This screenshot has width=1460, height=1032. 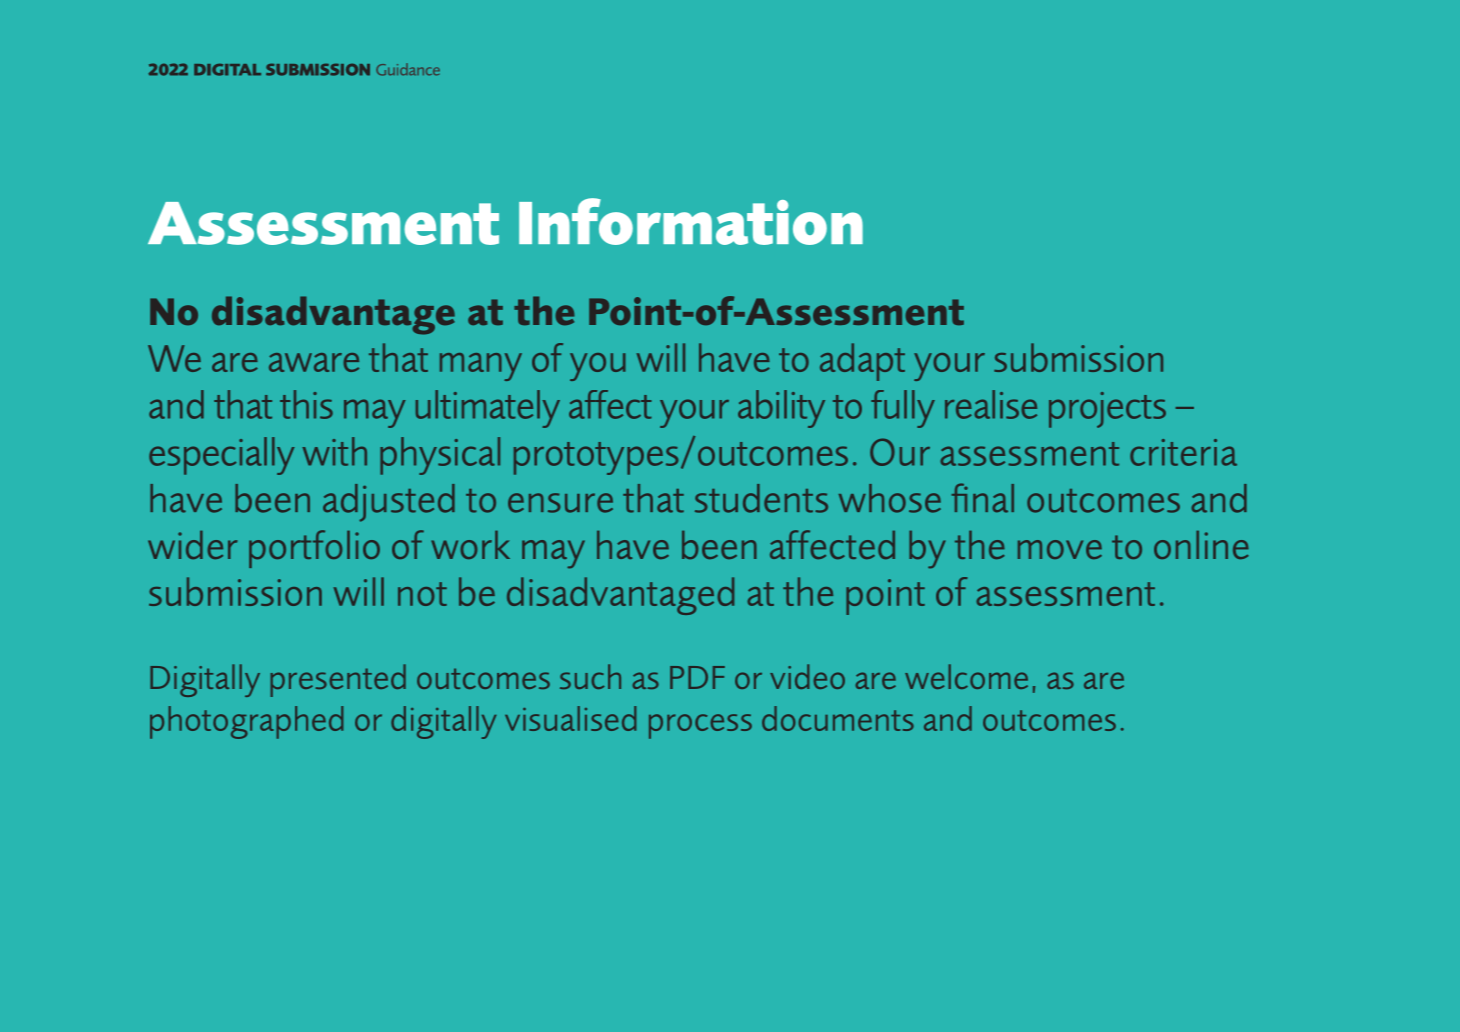 I want to click on portfolio, so click(x=314, y=549).
